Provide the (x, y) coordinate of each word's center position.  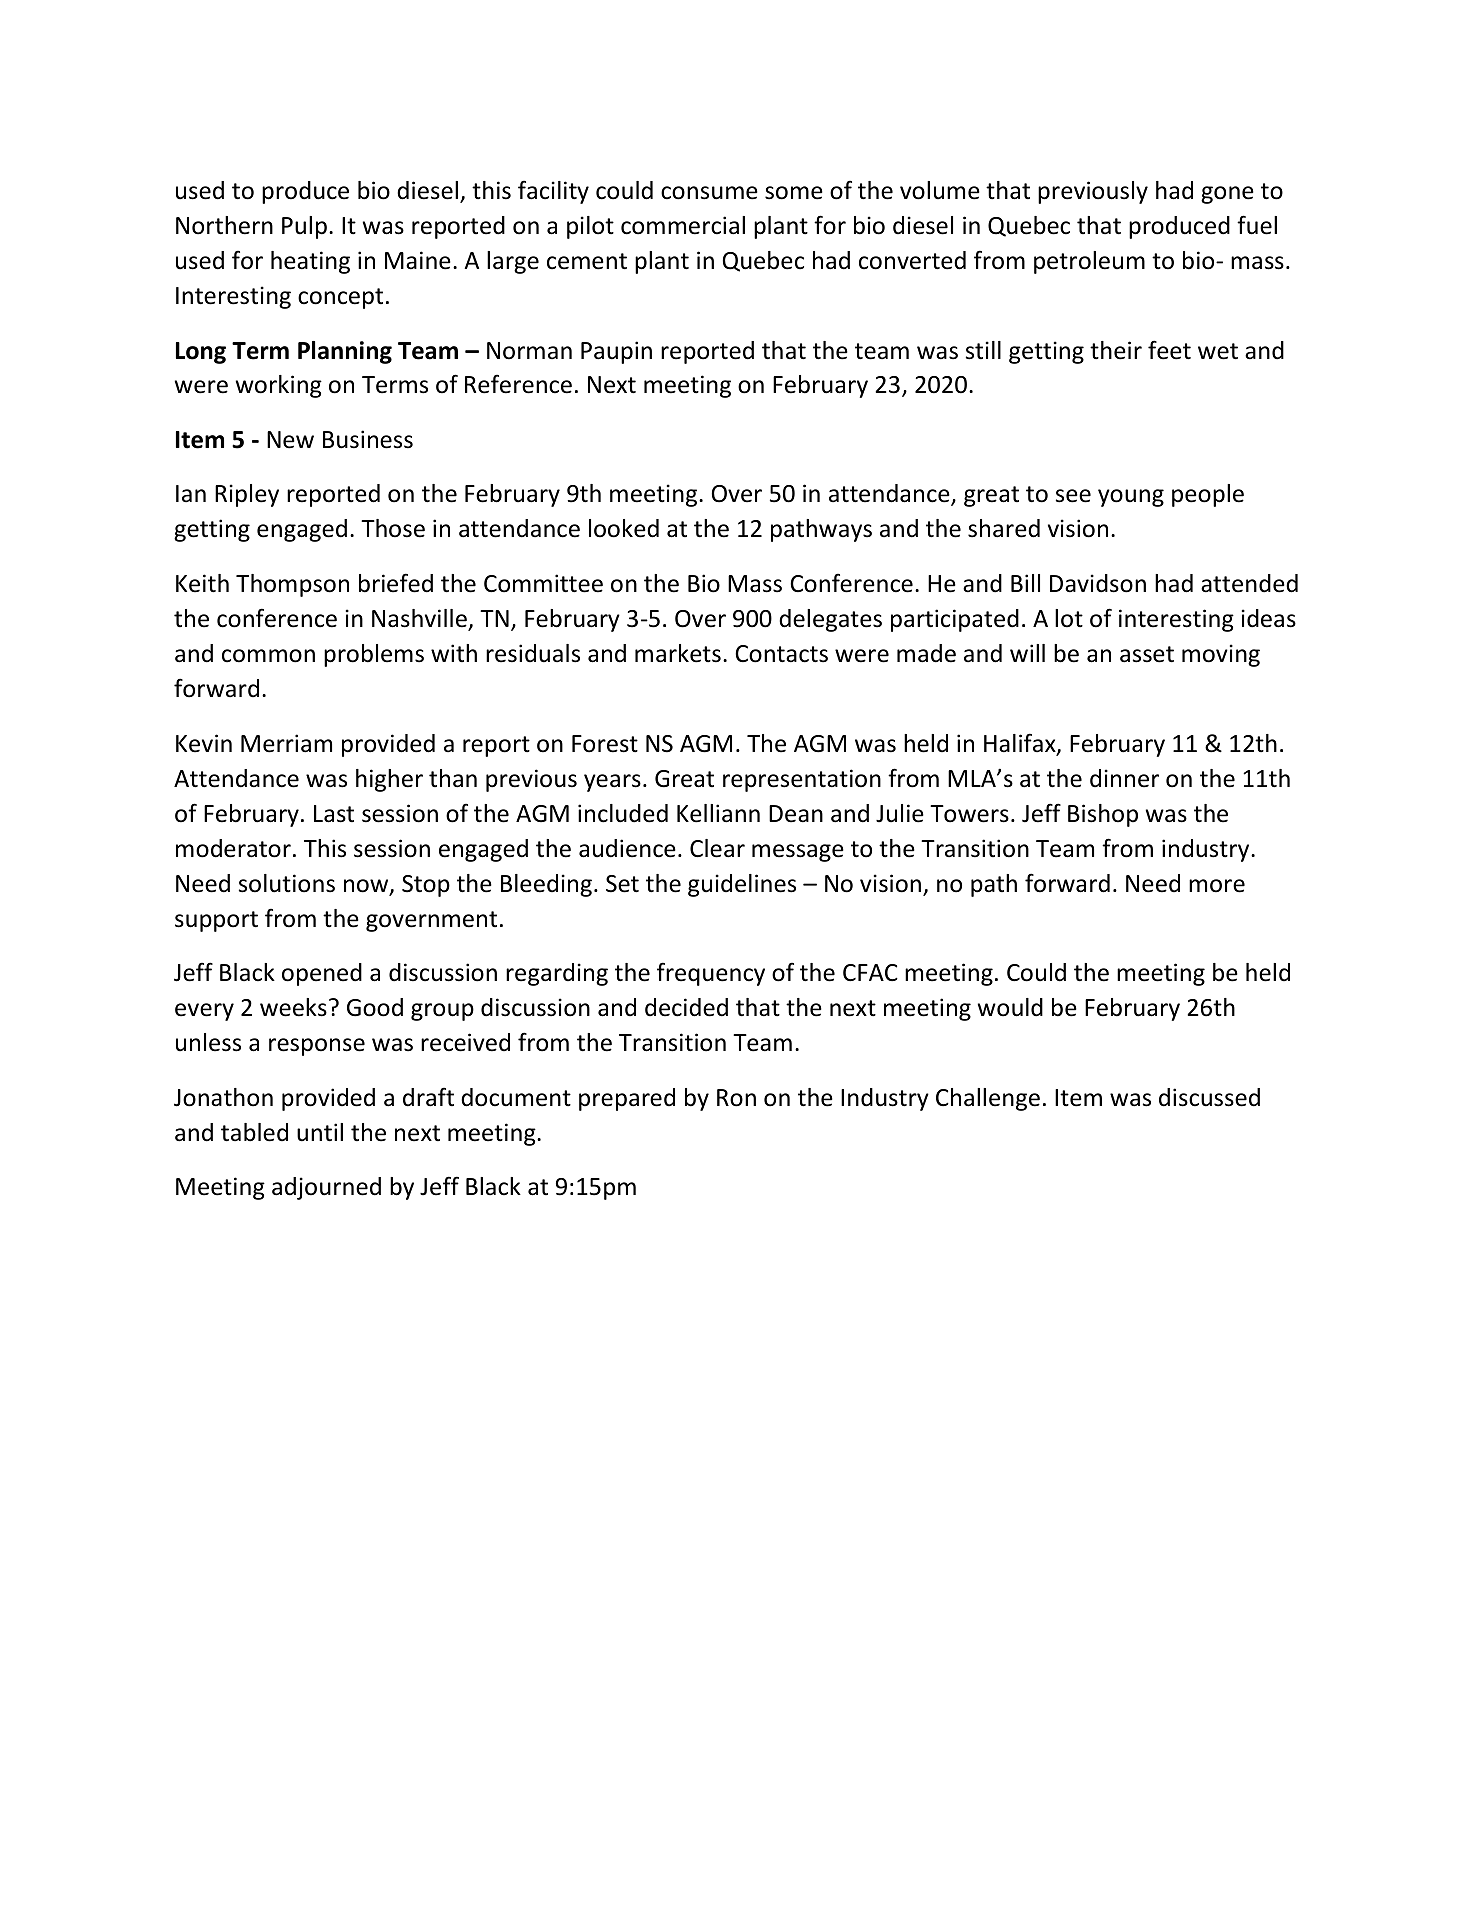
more (1217, 886)
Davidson (1098, 583)
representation (802, 780)
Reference (518, 384)
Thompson (292, 585)
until (320, 1132)
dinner (1124, 778)
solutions (287, 883)
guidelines (742, 885)
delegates (830, 620)
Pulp (304, 227)
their (1116, 350)
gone (1227, 195)
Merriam (286, 743)
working (279, 386)
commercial (683, 225)
